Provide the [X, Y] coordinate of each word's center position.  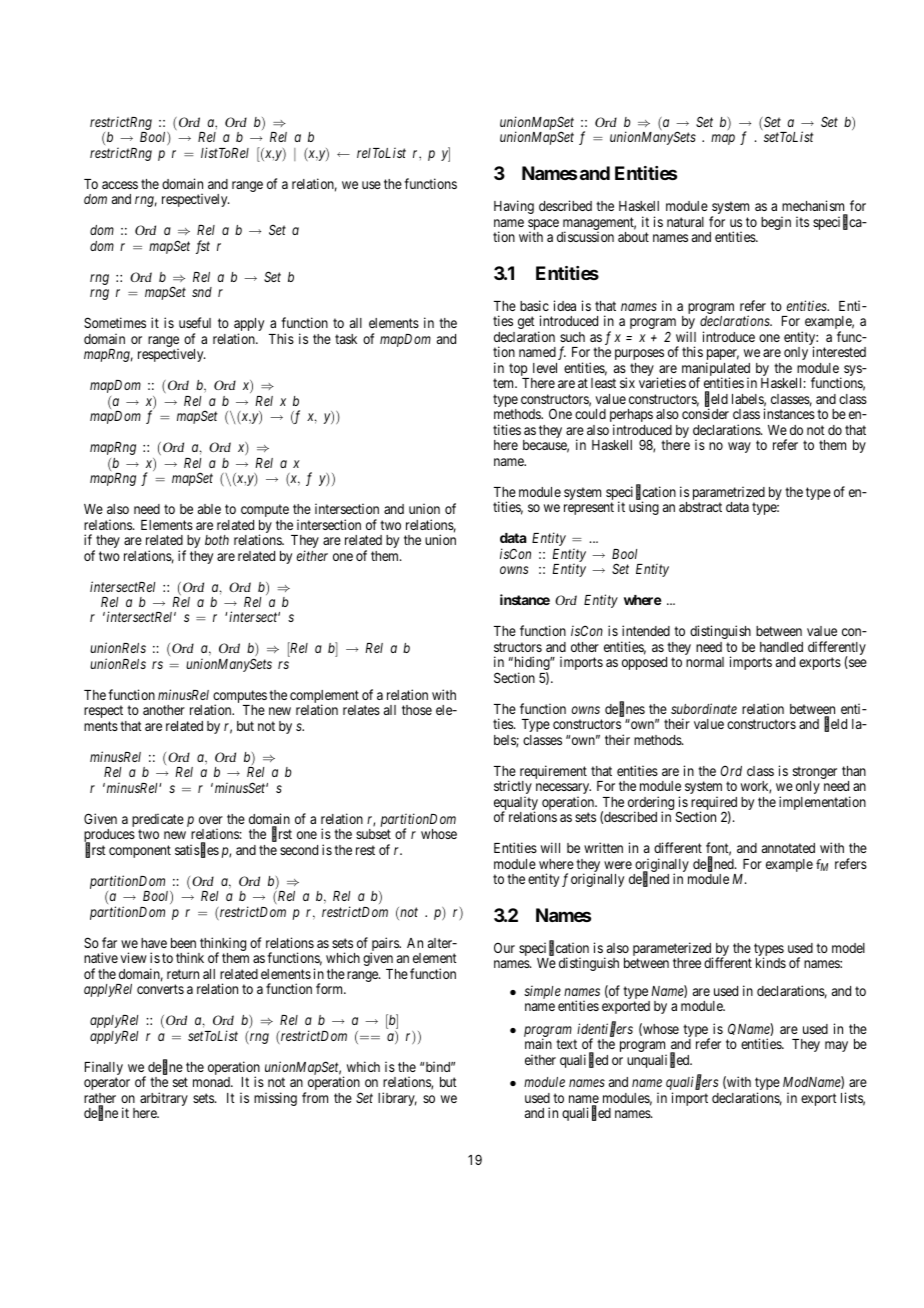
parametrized [729, 494]
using [644, 508]
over [211, 820]
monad [212, 1082]
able [209, 509]
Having [514, 207]
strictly [513, 788]
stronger [815, 774]
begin [776, 223]
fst [203, 247]
